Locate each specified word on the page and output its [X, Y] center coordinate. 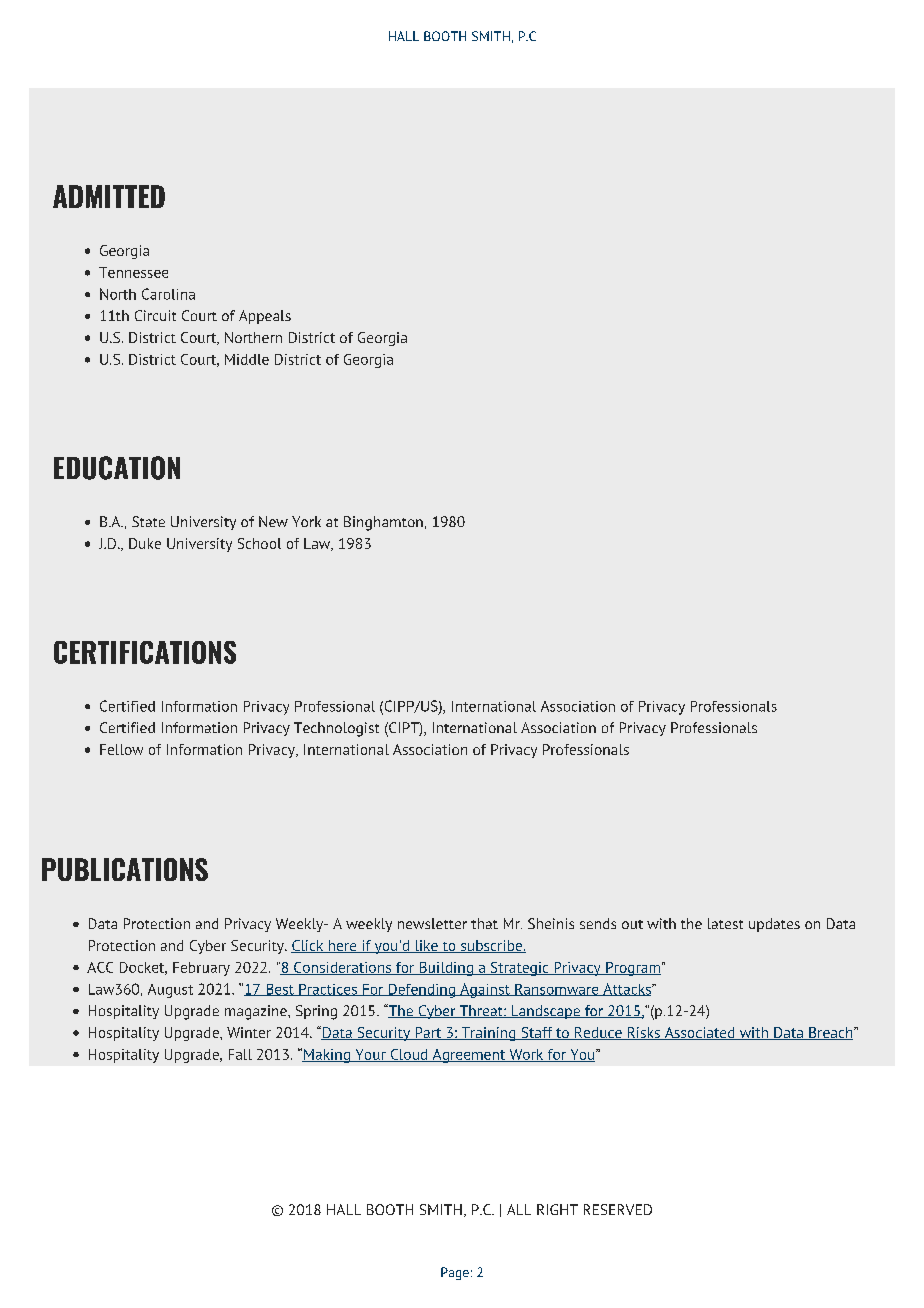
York [306, 521]
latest [725, 923]
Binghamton [383, 523]
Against [485, 990]
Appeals [265, 317]
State [148, 521]
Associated [699, 1033]
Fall [240, 1054]
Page [455, 1273]
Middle [247, 359]
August [170, 991]
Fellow [121, 749]
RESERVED [618, 1209]
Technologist [336, 729]
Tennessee [133, 272]
